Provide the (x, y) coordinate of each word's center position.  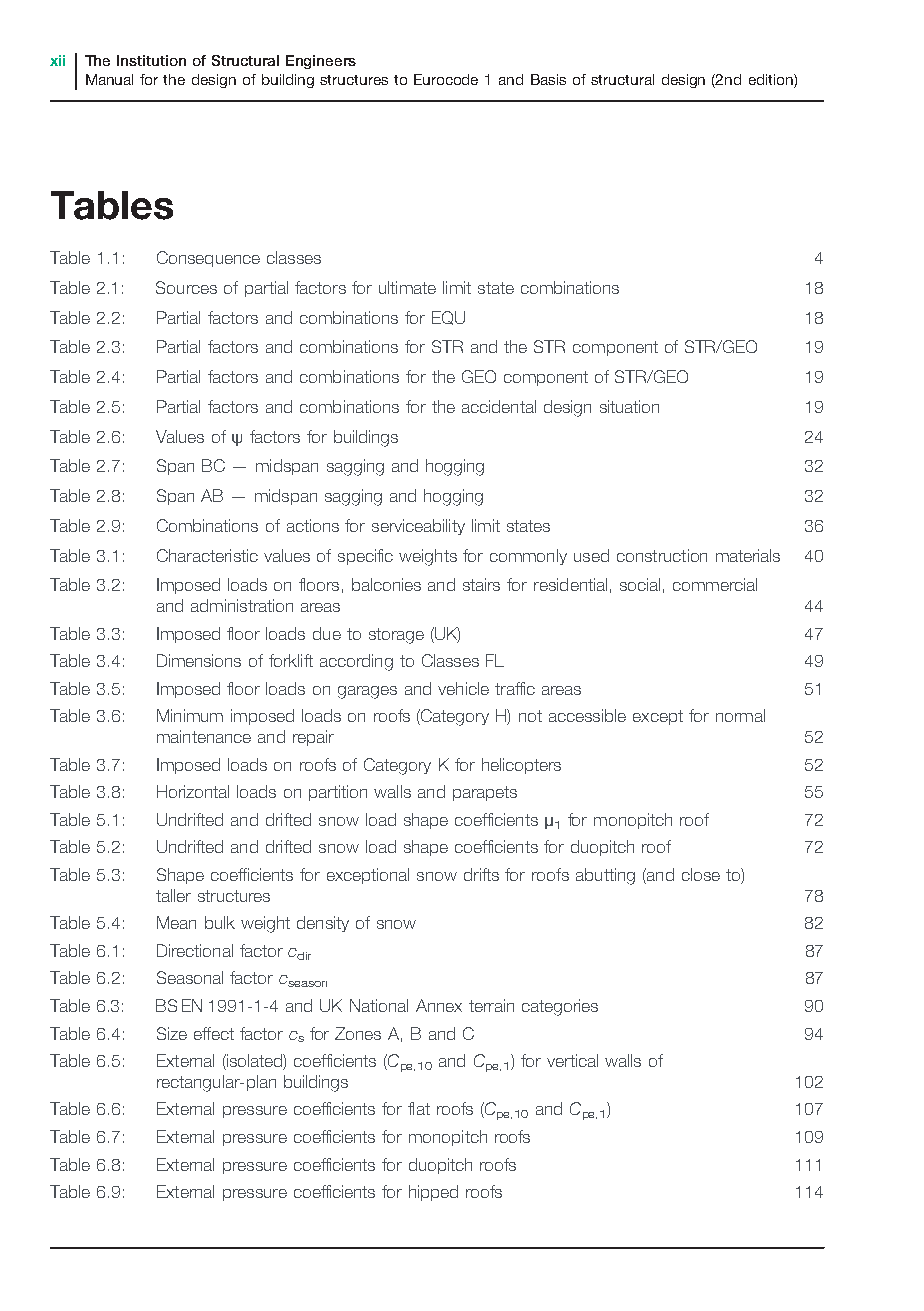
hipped (433, 1193)
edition (772, 81)
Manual (109, 79)
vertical (572, 1060)
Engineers (321, 62)
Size (172, 1033)
